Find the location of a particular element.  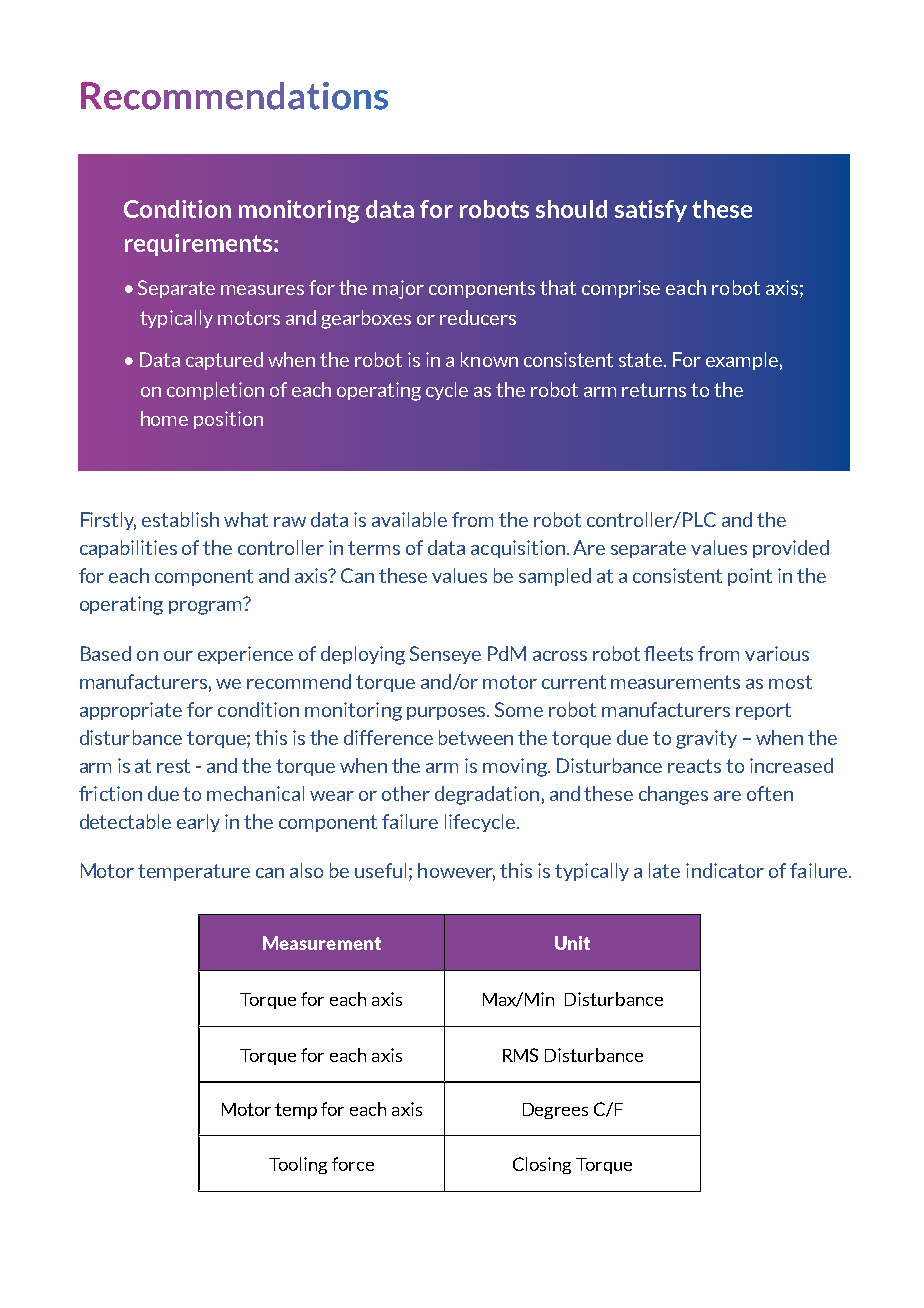

our is located at coordinates (178, 656).
